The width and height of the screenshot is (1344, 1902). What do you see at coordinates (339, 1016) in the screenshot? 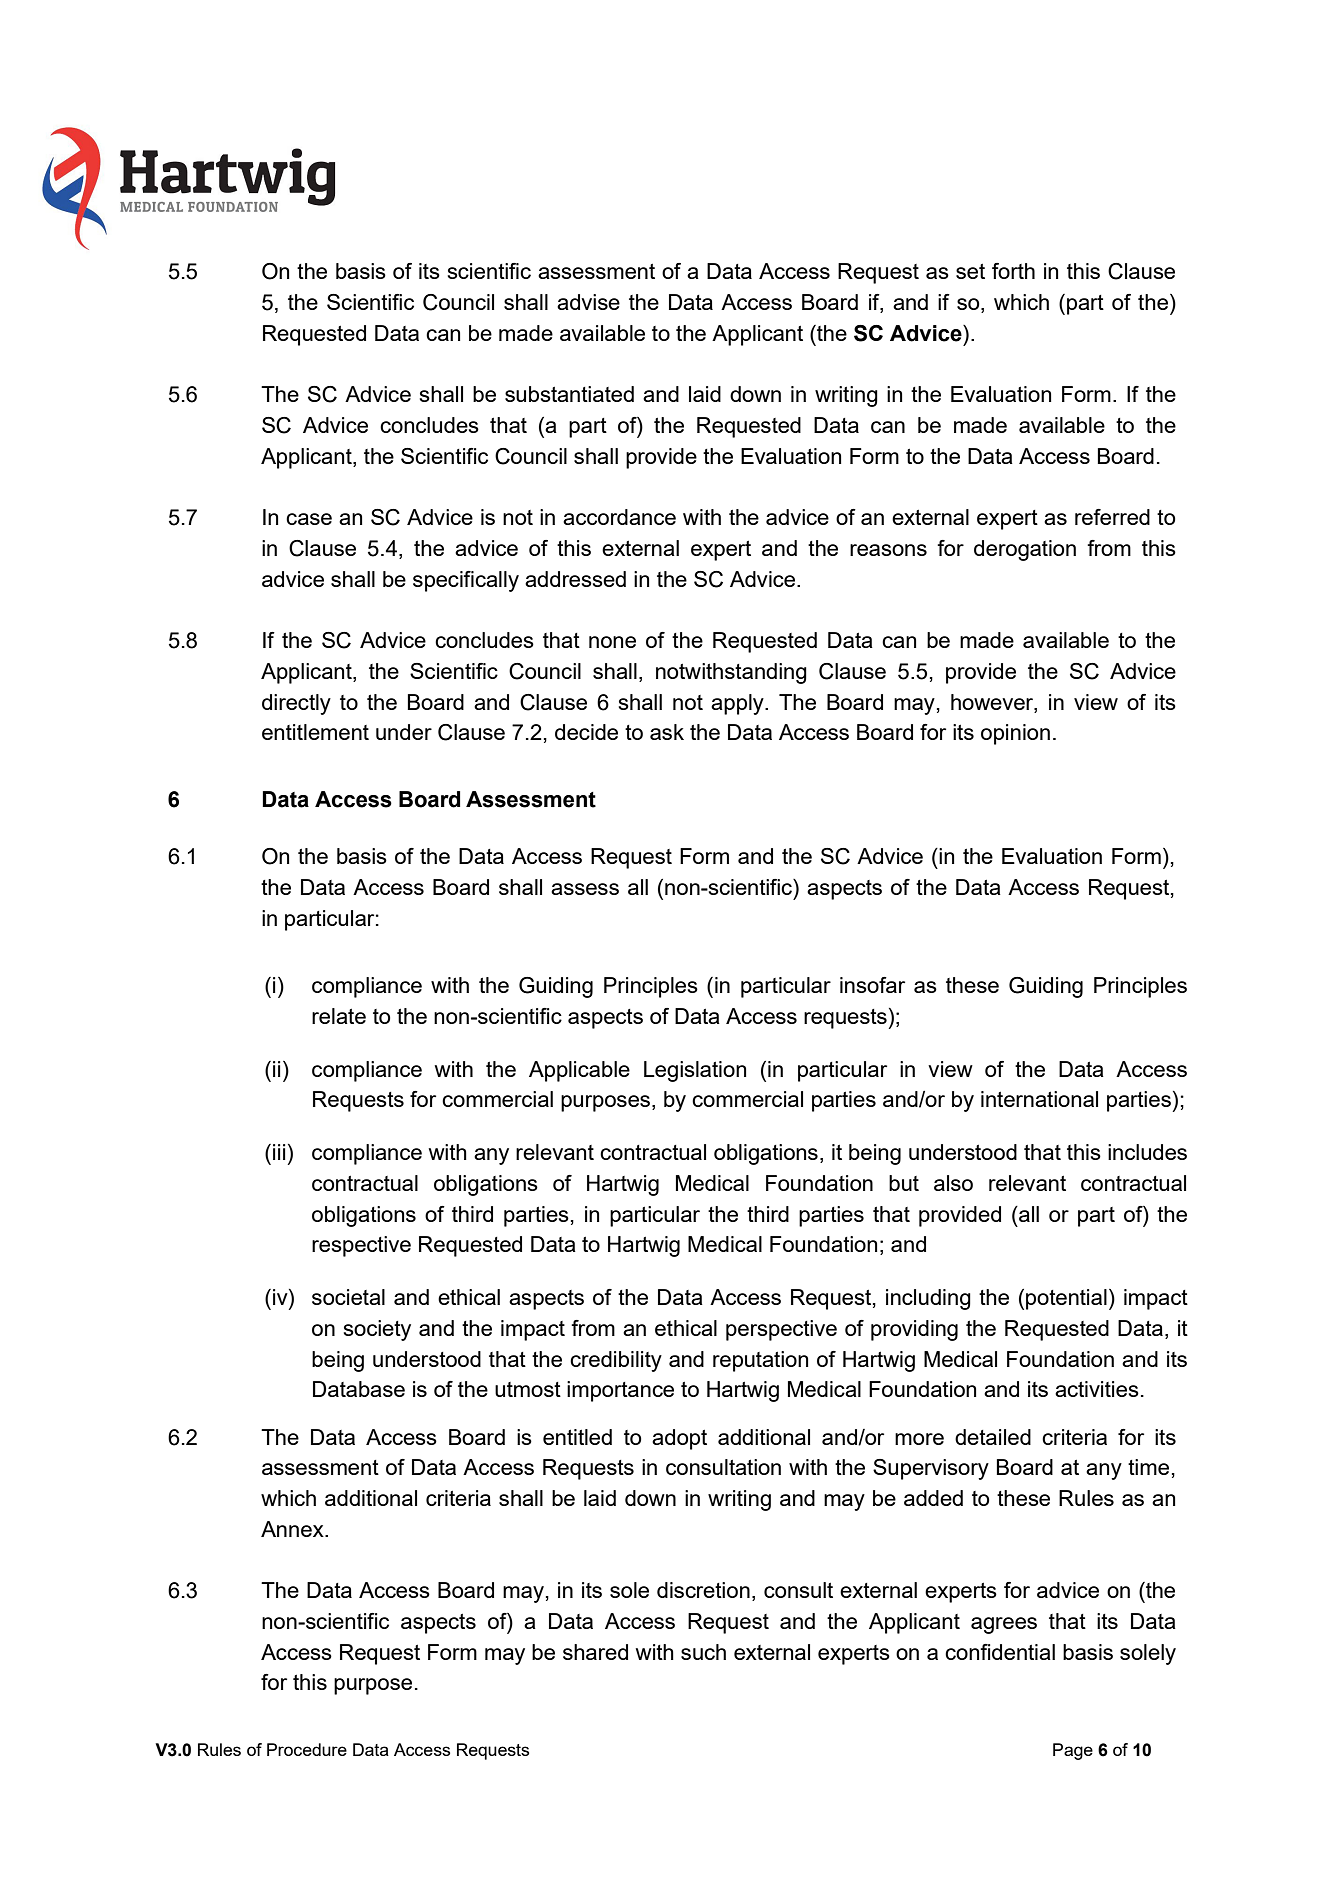
I see `relate` at bounding box center [339, 1016].
